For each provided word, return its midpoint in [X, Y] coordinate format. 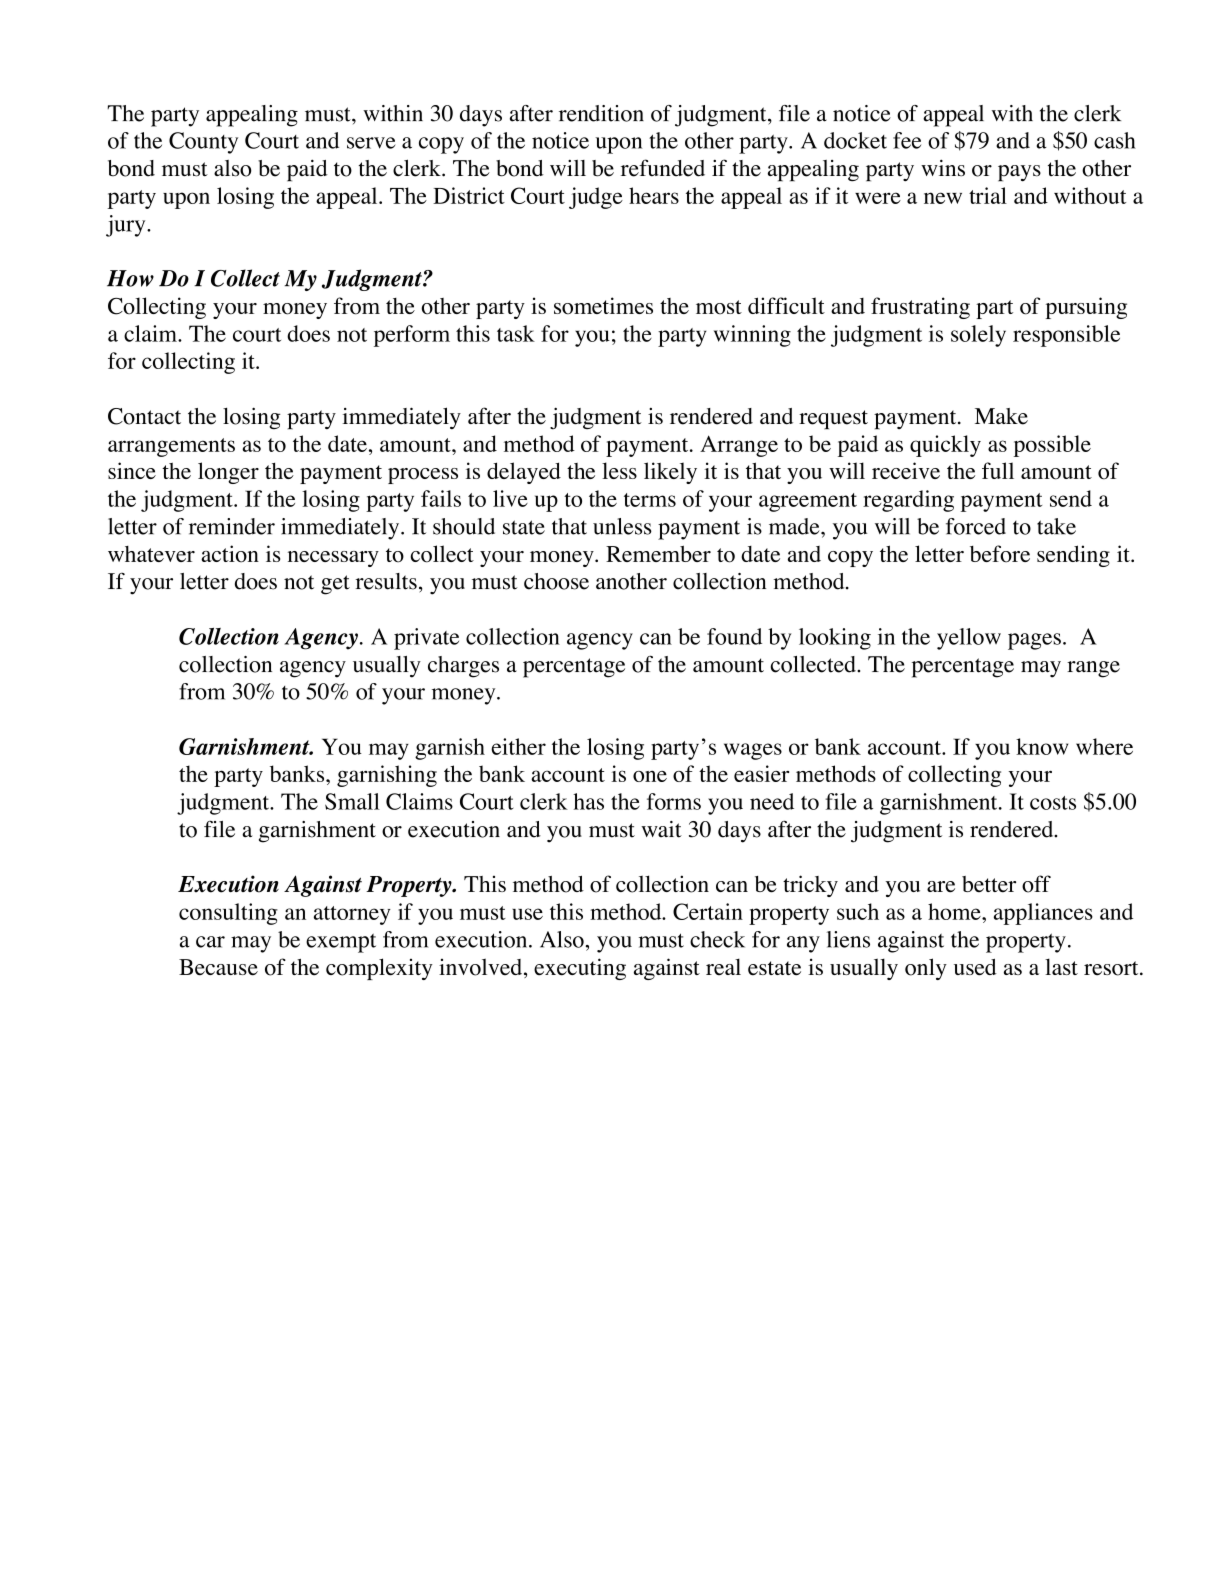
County [203, 143]
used [975, 967]
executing [580, 969]
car [210, 942]
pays [1019, 173]
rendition [601, 113]
